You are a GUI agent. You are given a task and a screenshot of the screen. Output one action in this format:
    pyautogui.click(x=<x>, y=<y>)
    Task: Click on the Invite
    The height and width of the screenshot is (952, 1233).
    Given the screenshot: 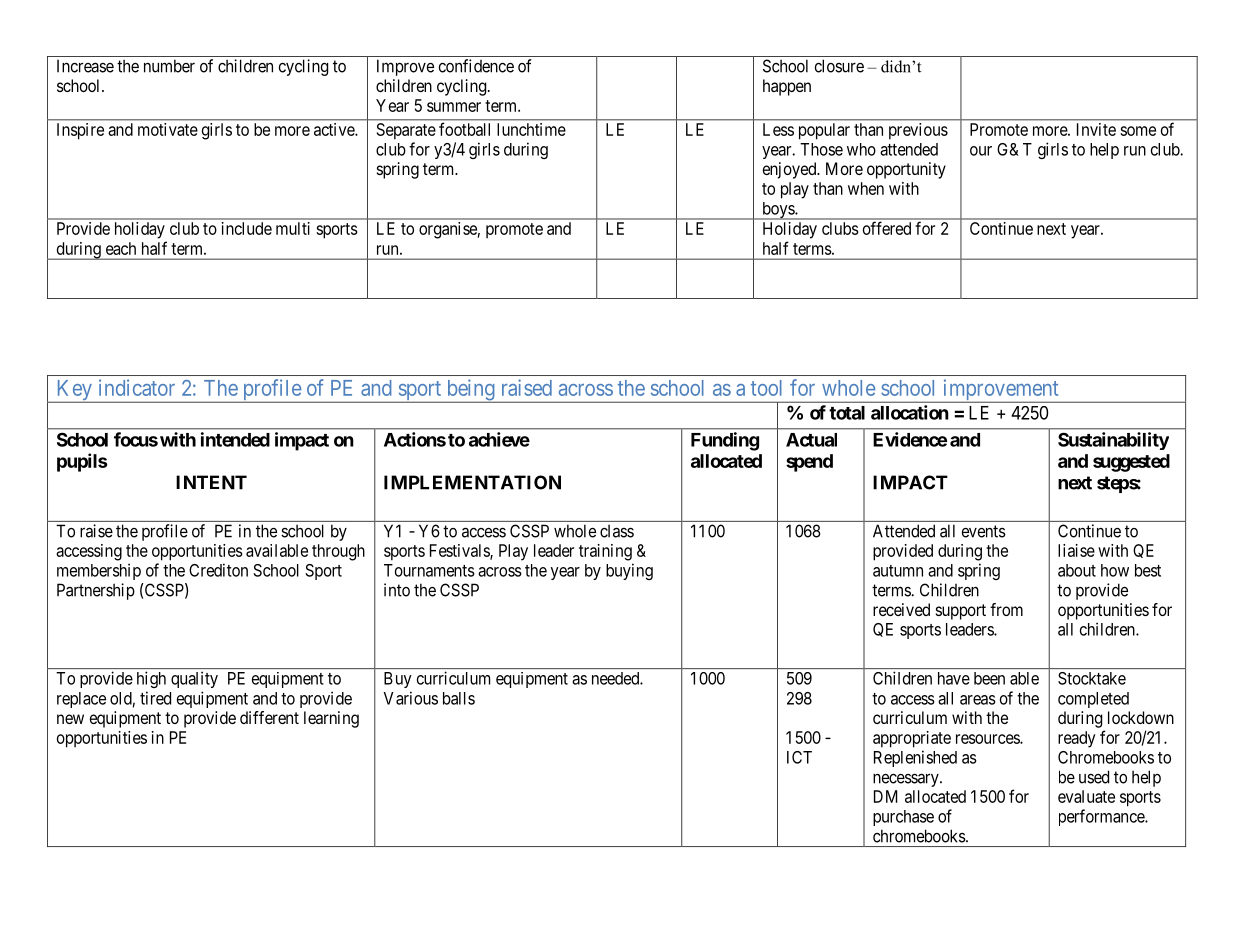 What is the action you would take?
    pyautogui.click(x=1096, y=129)
